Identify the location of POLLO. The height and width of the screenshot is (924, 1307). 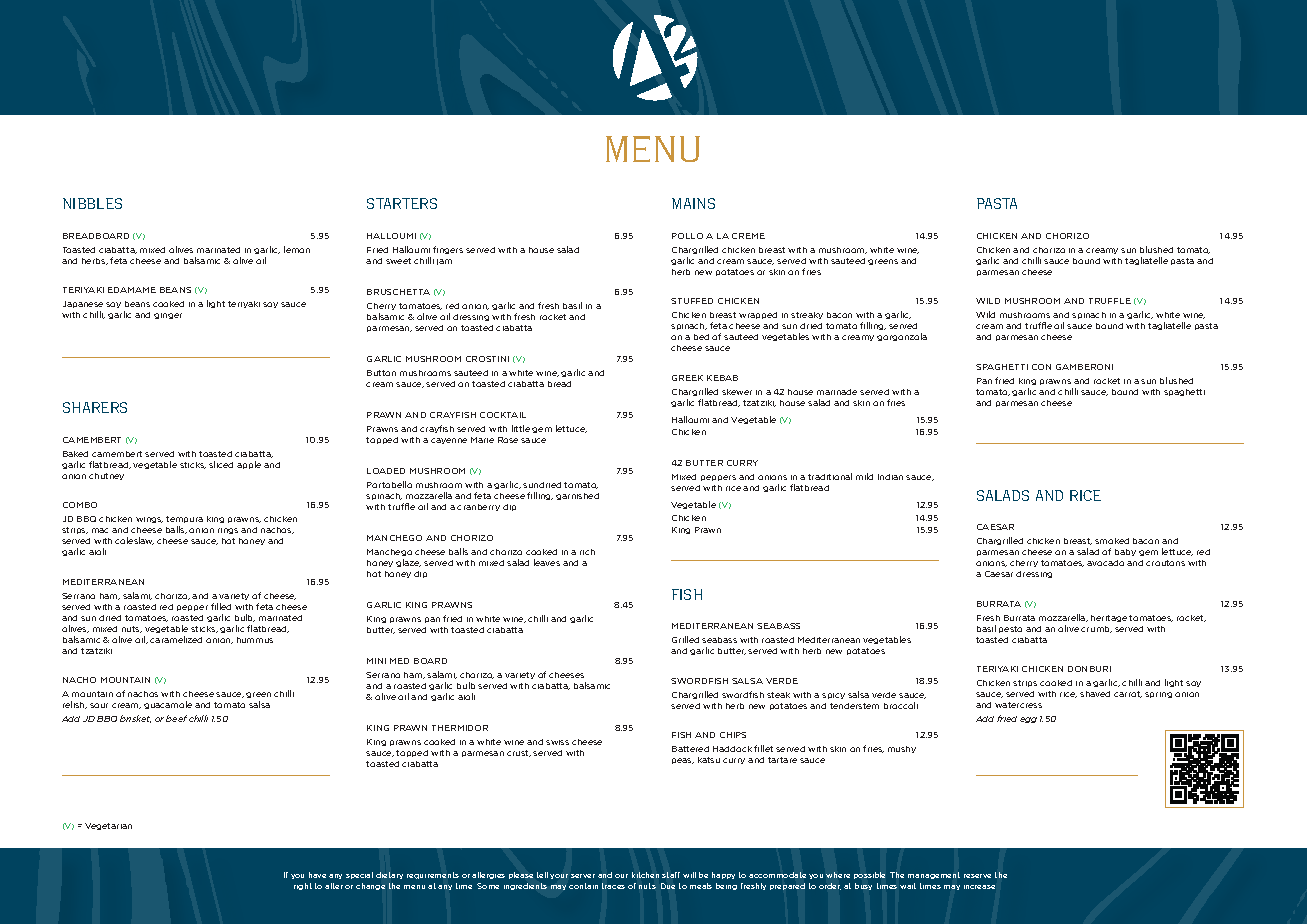
(687, 236).
